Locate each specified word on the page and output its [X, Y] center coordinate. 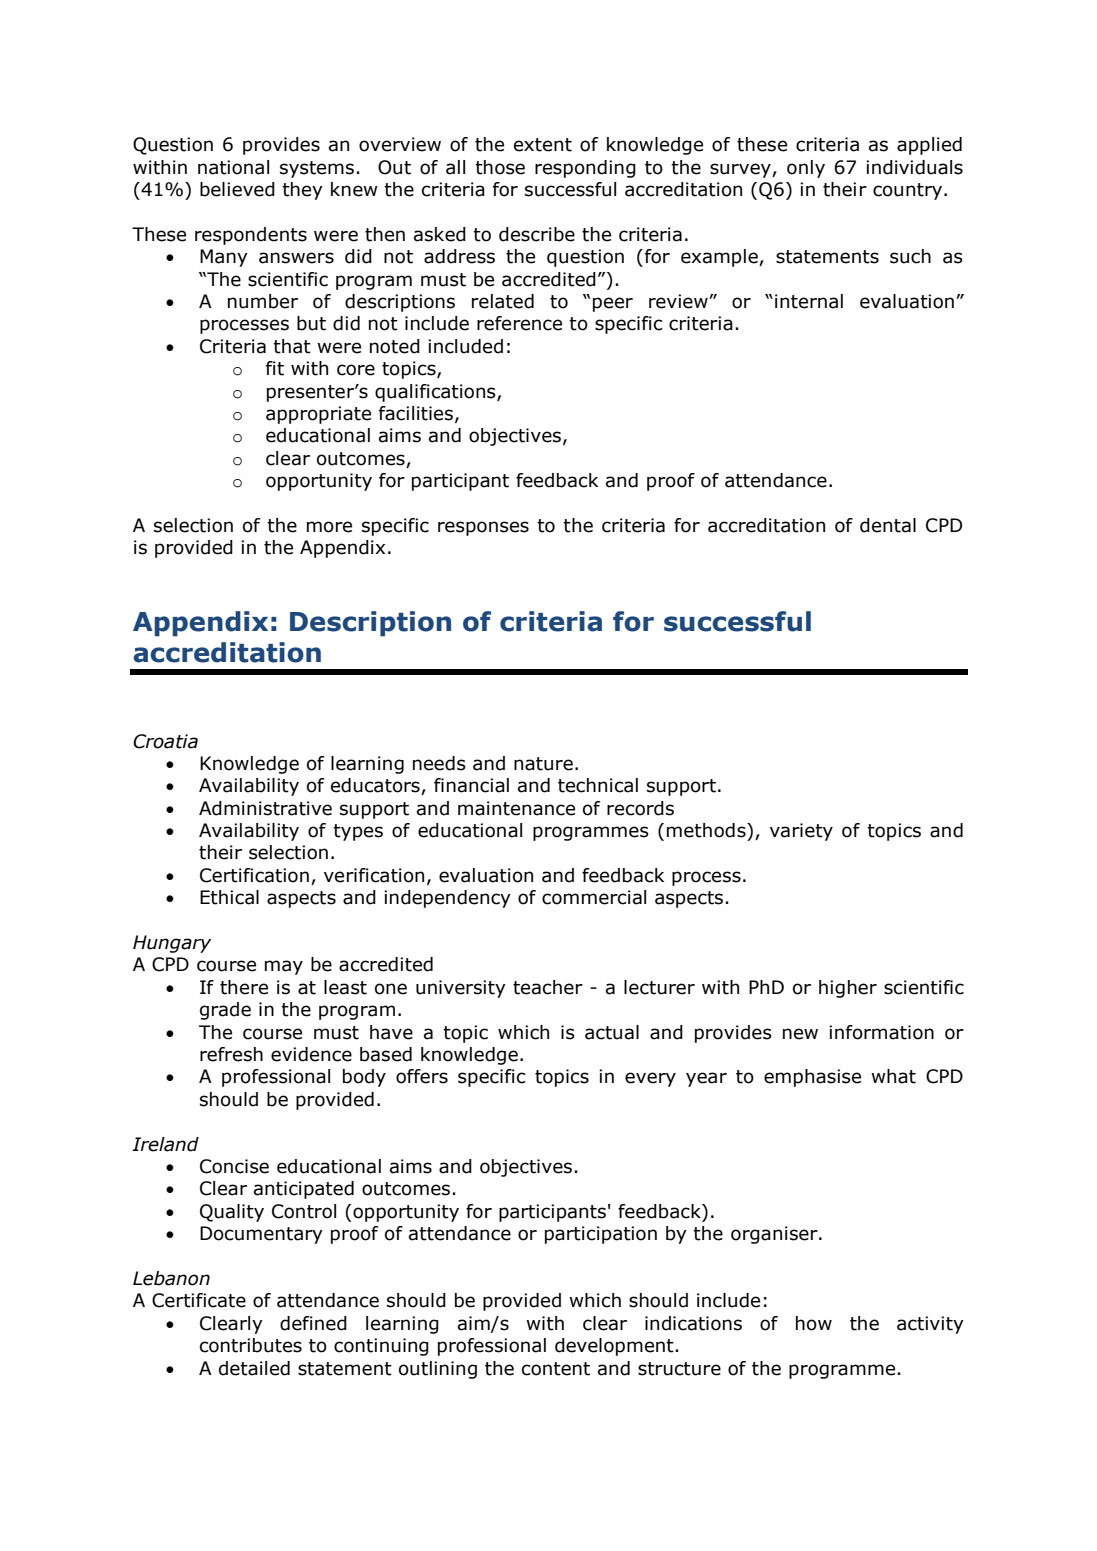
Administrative [265, 808]
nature [543, 764]
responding [585, 169]
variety [801, 832]
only [806, 169]
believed [237, 189]
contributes [251, 1345]
